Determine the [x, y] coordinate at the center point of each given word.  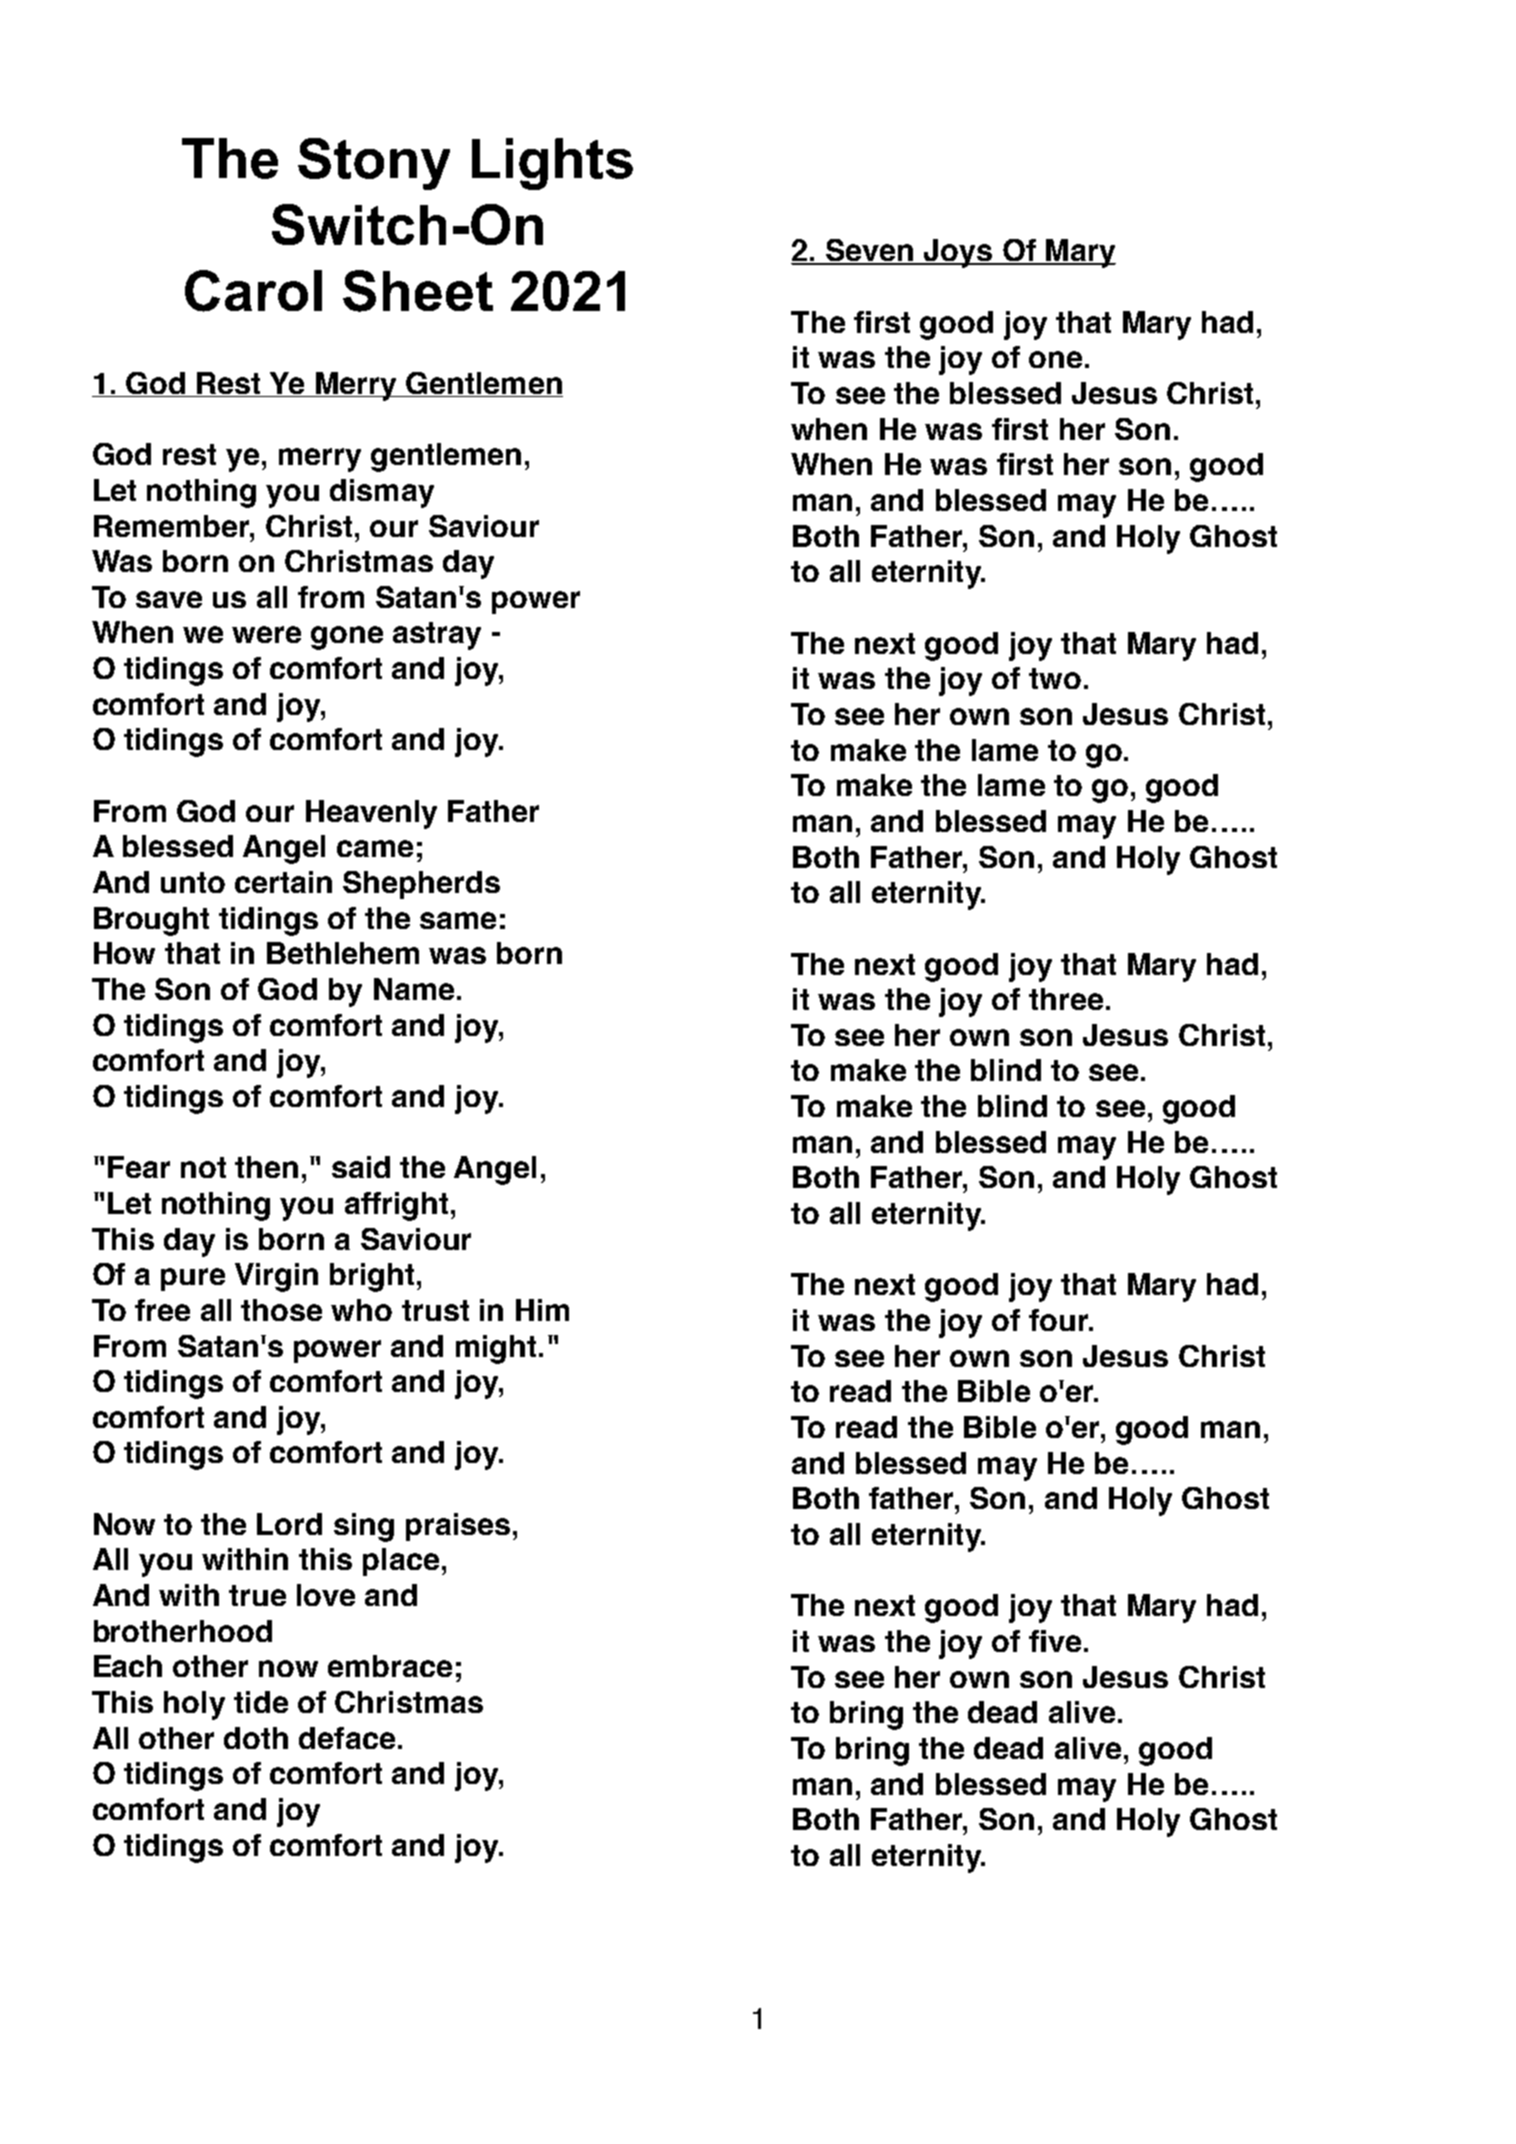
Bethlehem [343, 953]
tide [261, 1702]
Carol [253, 291]
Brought [151, 921]
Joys [958, 253]
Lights [552, 164]
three [1066, 999]
